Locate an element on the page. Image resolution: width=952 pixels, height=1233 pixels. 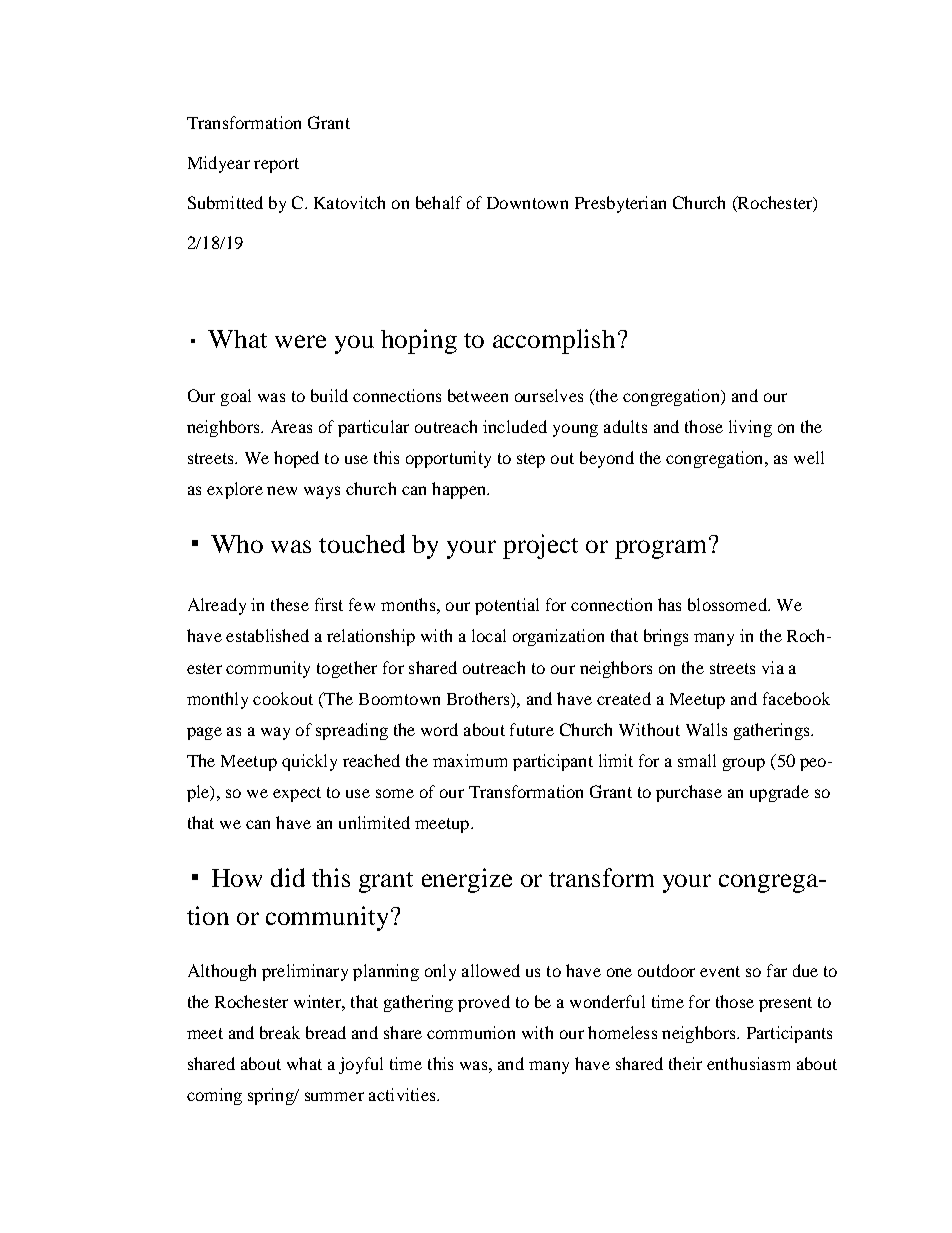
Presbyterian is located at coordinates (620, 204).
